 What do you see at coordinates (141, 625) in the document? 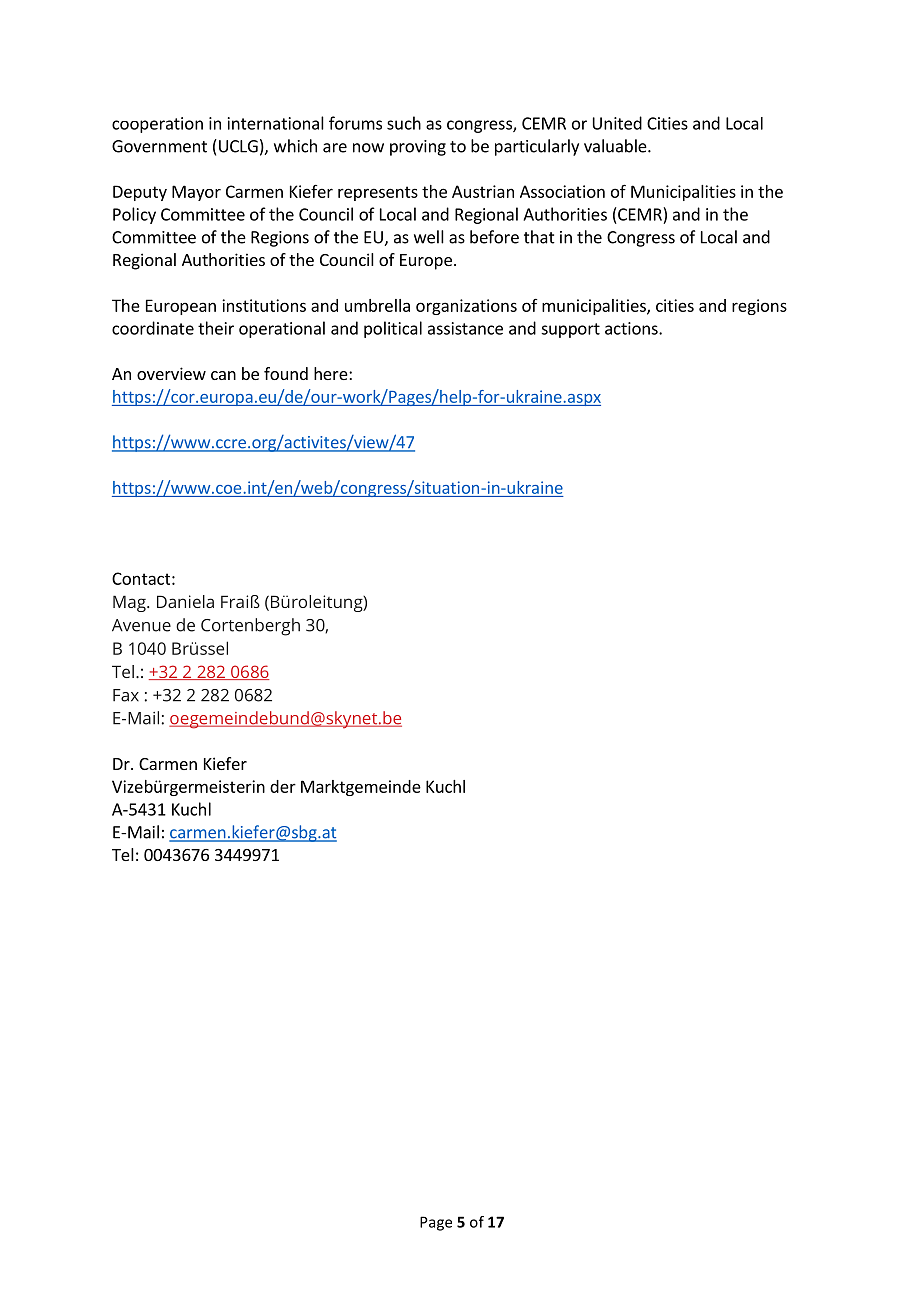
I see `Avenue` at bounding box center [141, 625].
